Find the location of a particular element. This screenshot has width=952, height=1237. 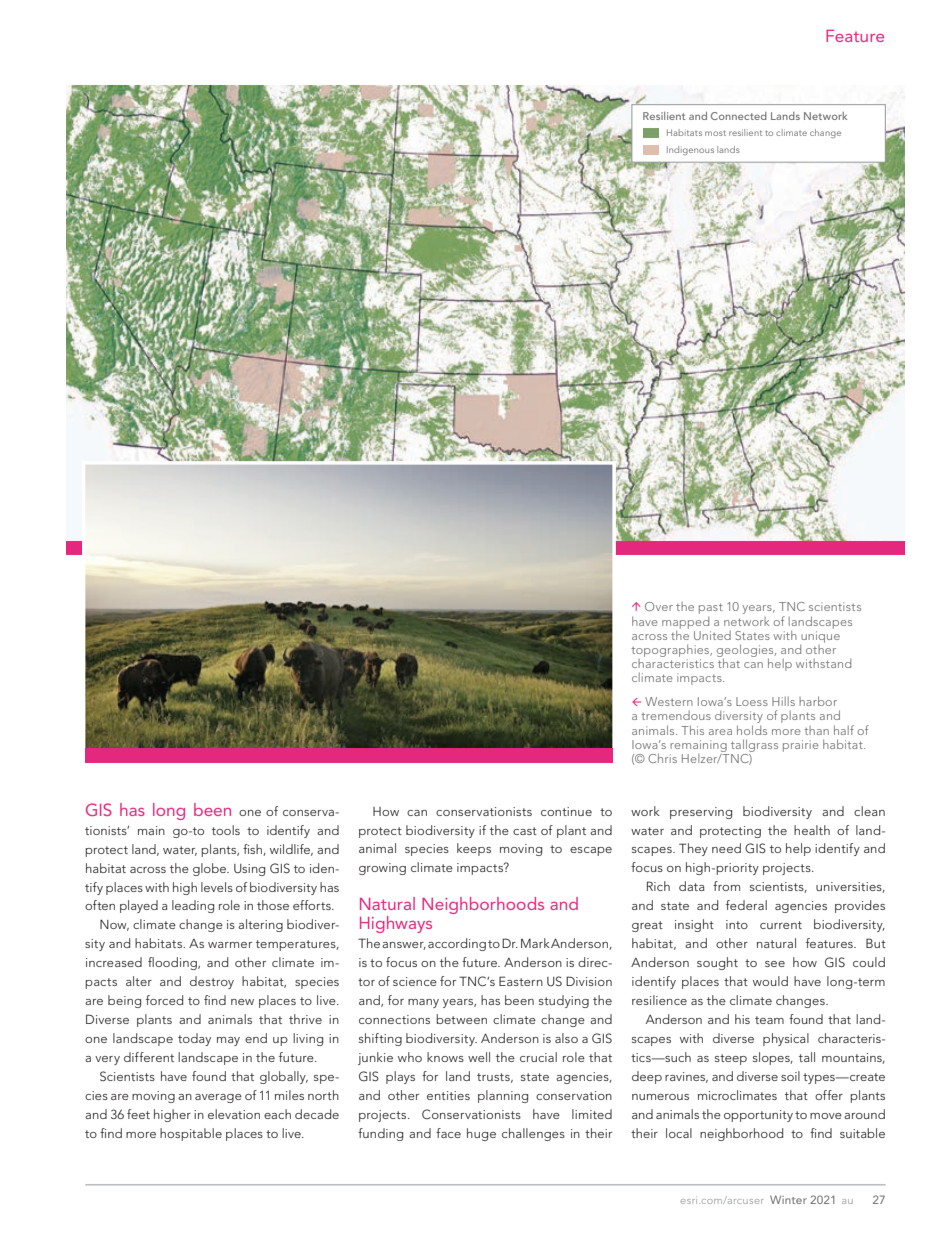

hospitable is located at coordinates (191, 1134).
